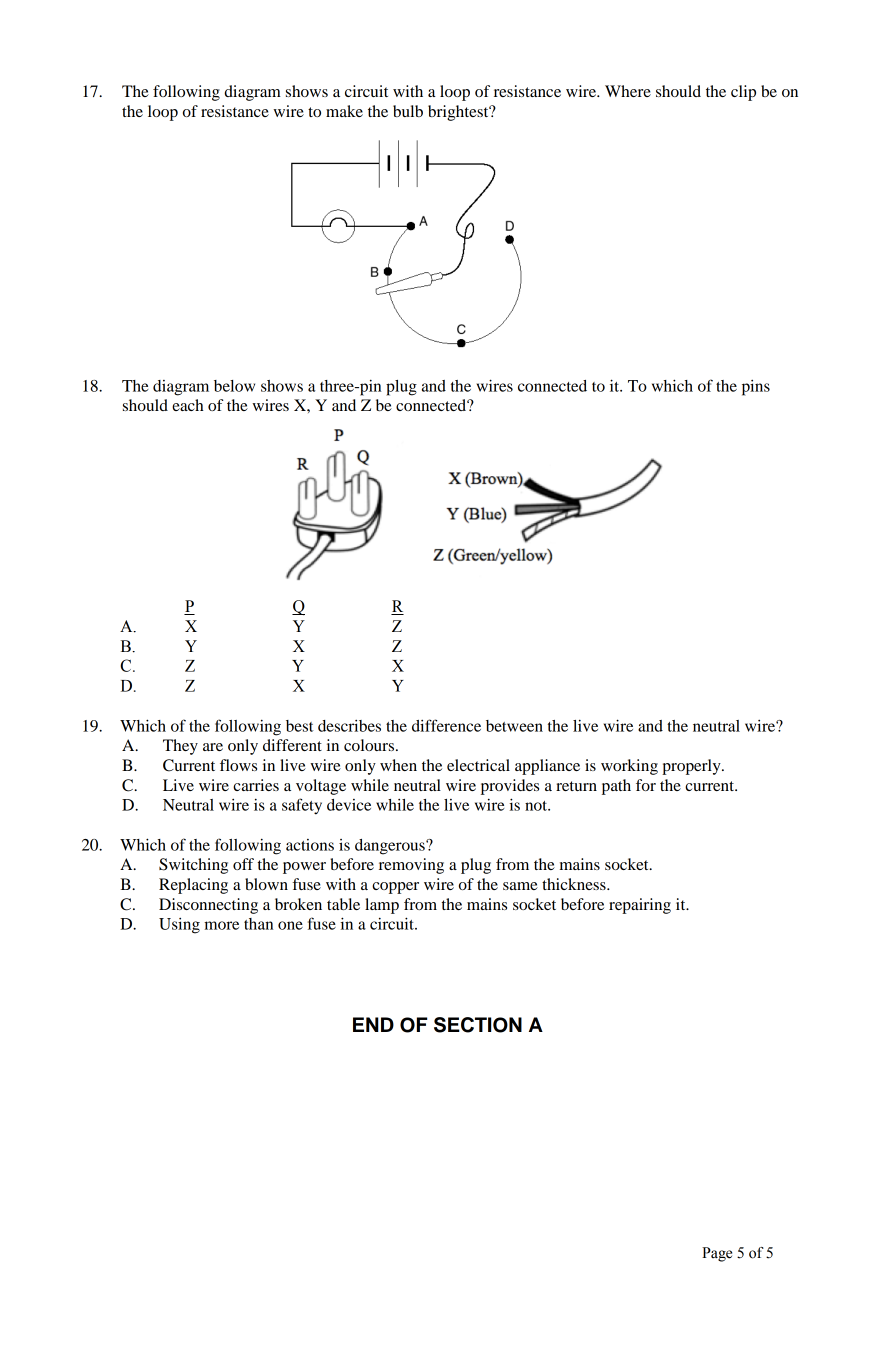  I want to click on clip, so click(743, 93).
